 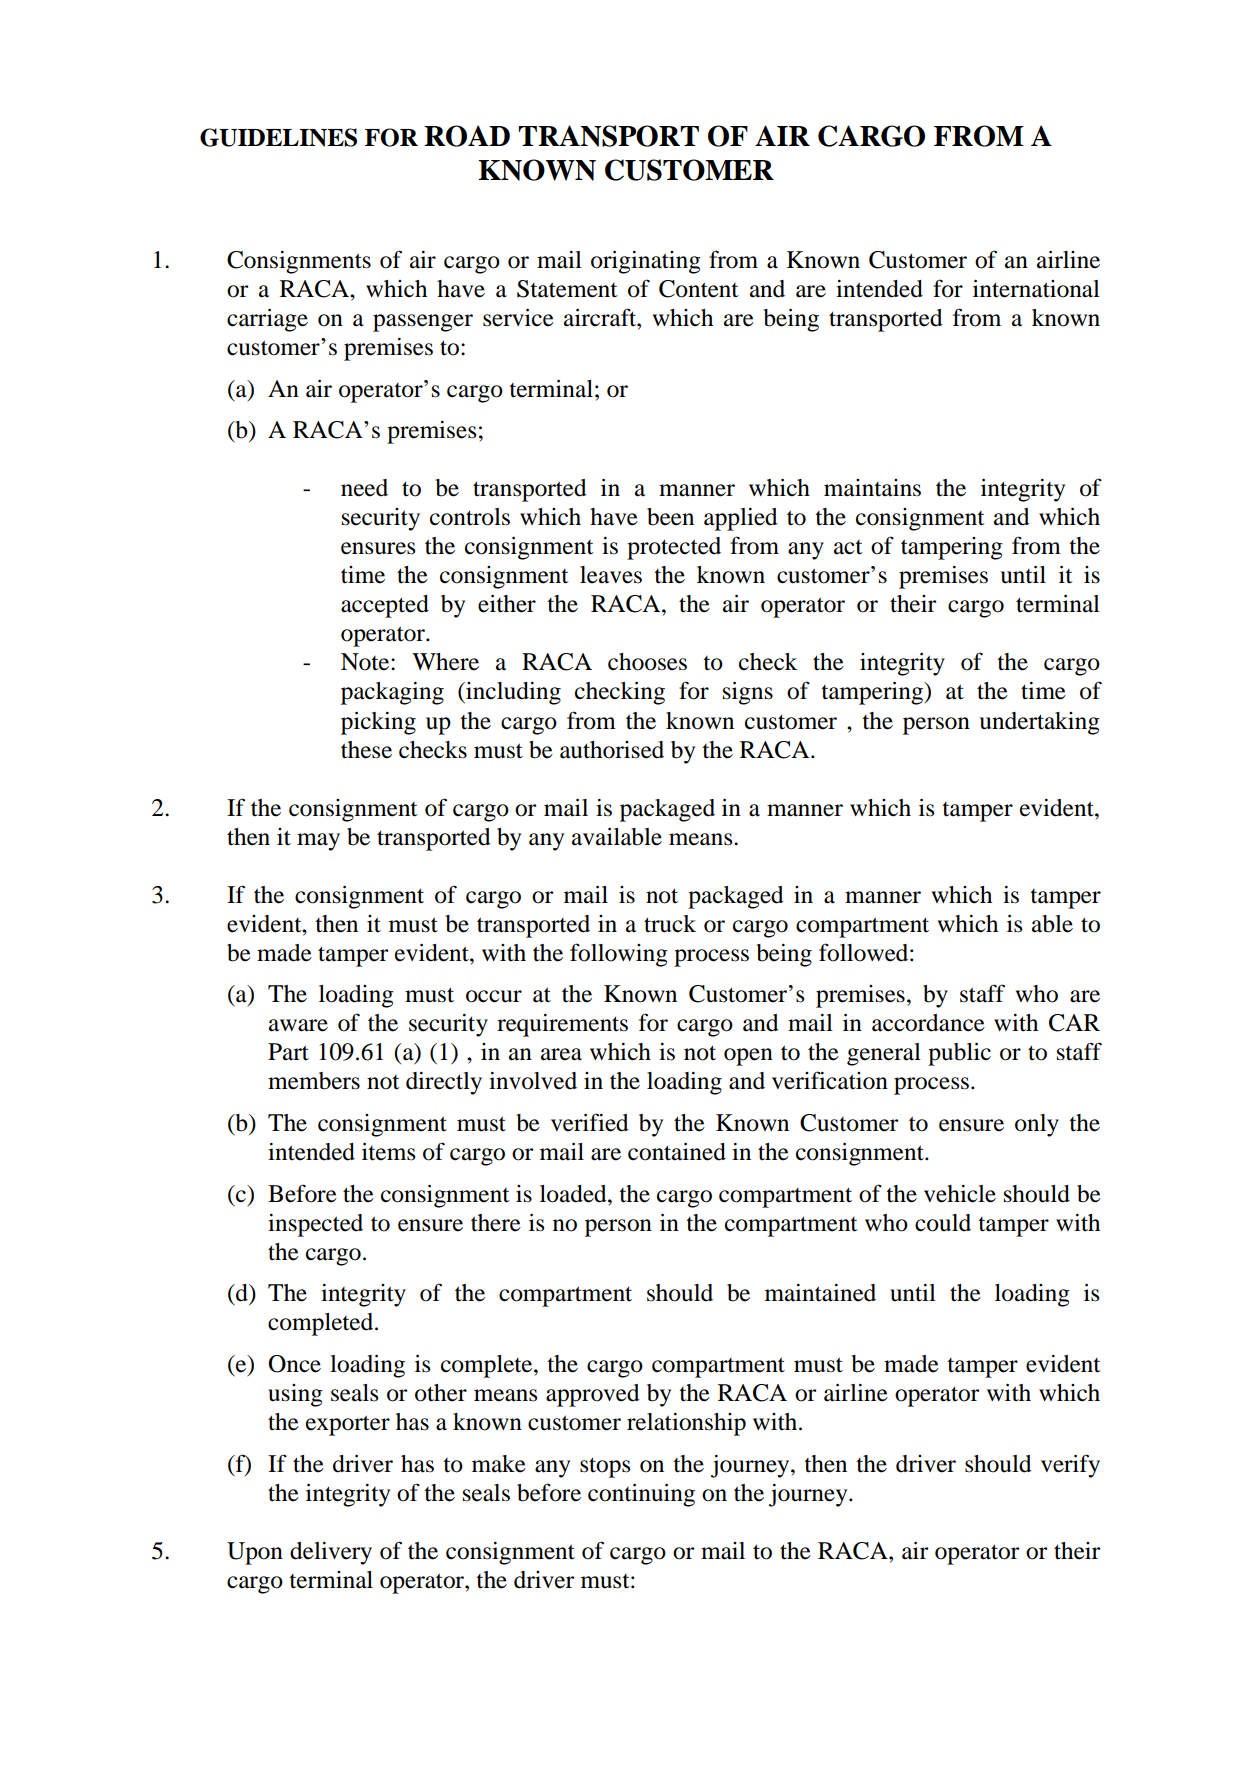 I want to click on GUIDELINES, so click(x=278, y=137).
